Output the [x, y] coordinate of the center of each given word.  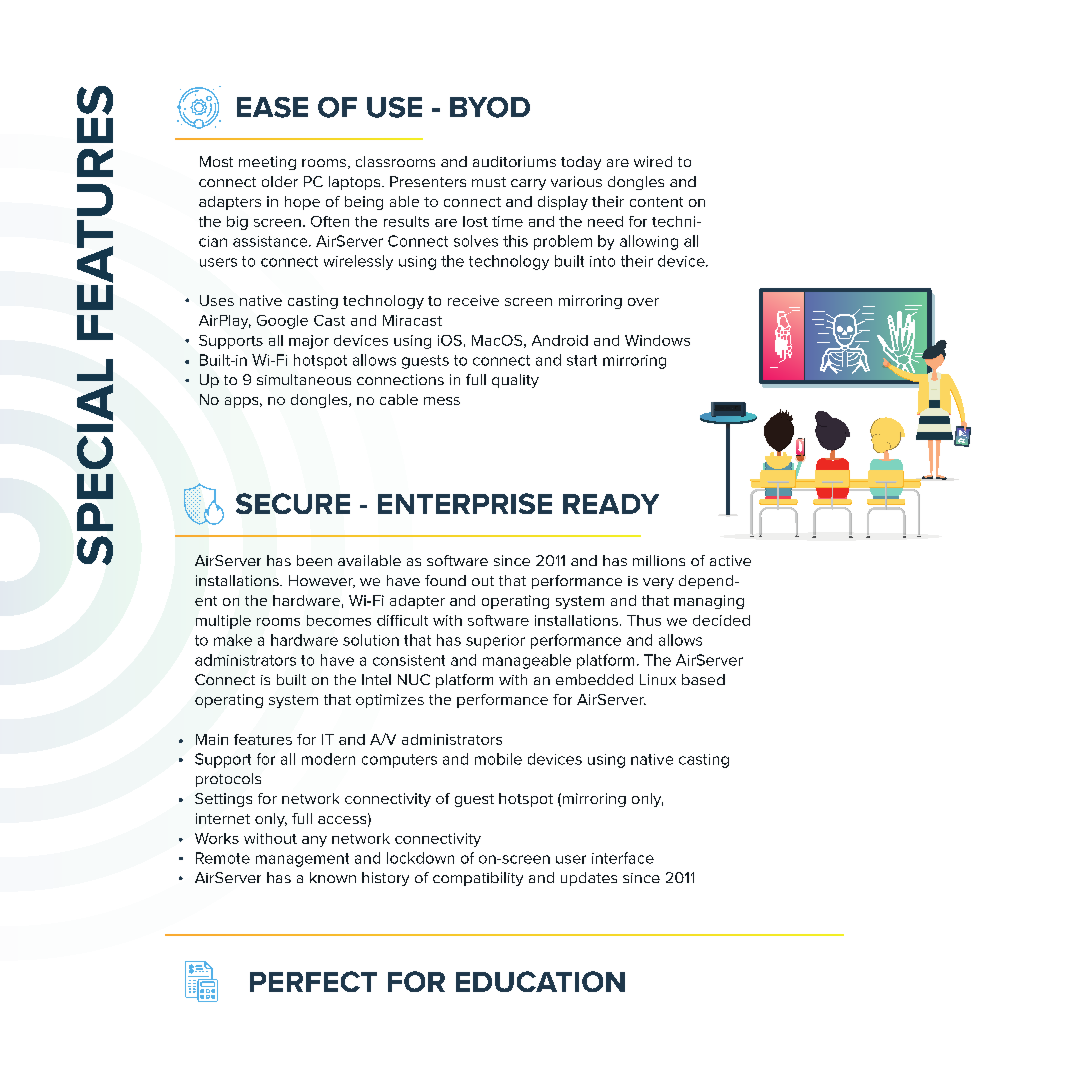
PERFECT [313, 981]
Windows [657, 340]
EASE [272, 107]
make [233, 640]
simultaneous [304, 379]
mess [442, 401]
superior [495, 642]
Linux [658, 679]
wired [653, 161]
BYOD [490, 107]
